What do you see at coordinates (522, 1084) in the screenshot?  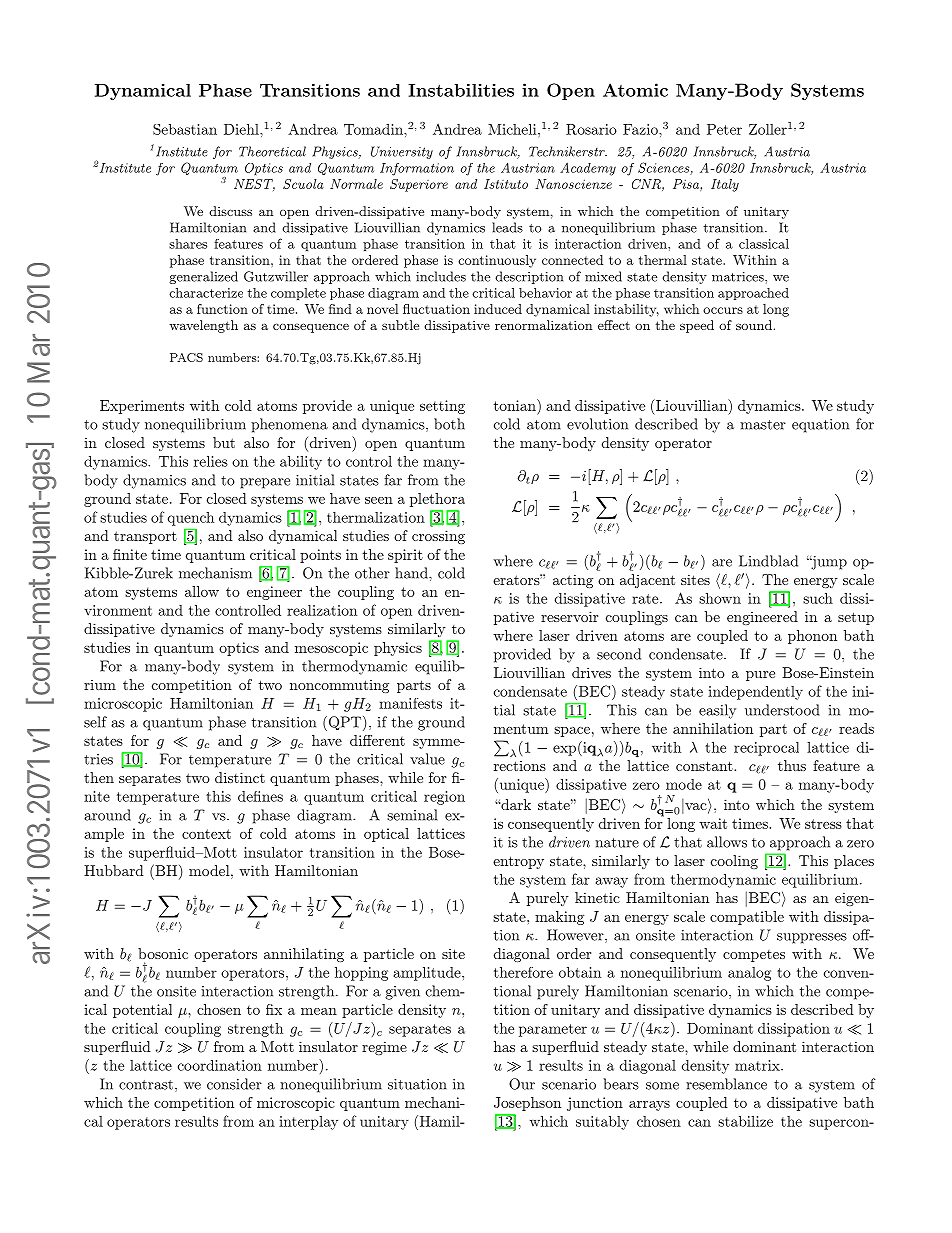 I see `Our` at bounding box center [522, 1084].
